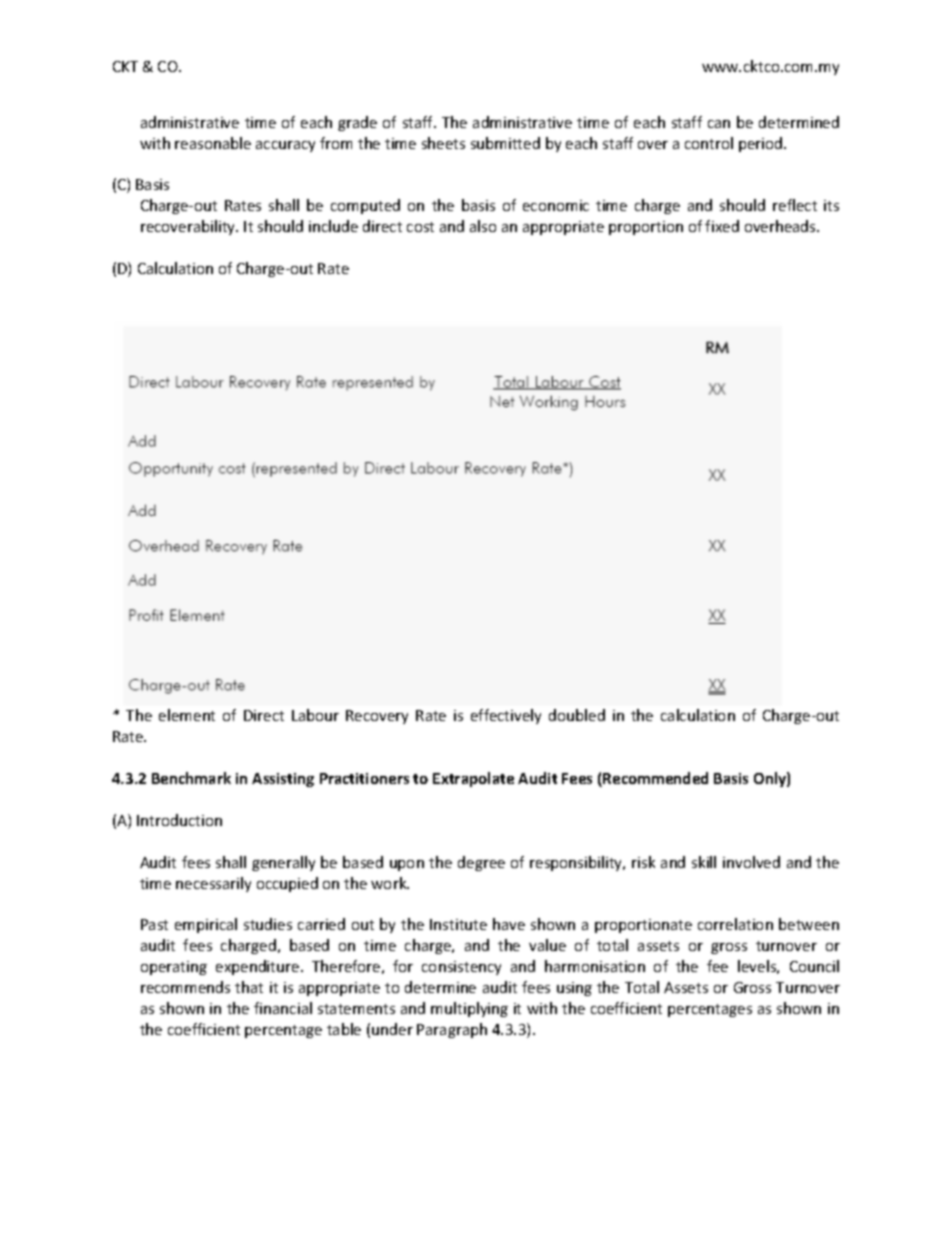  I want to click on element, so click(187, 715).
